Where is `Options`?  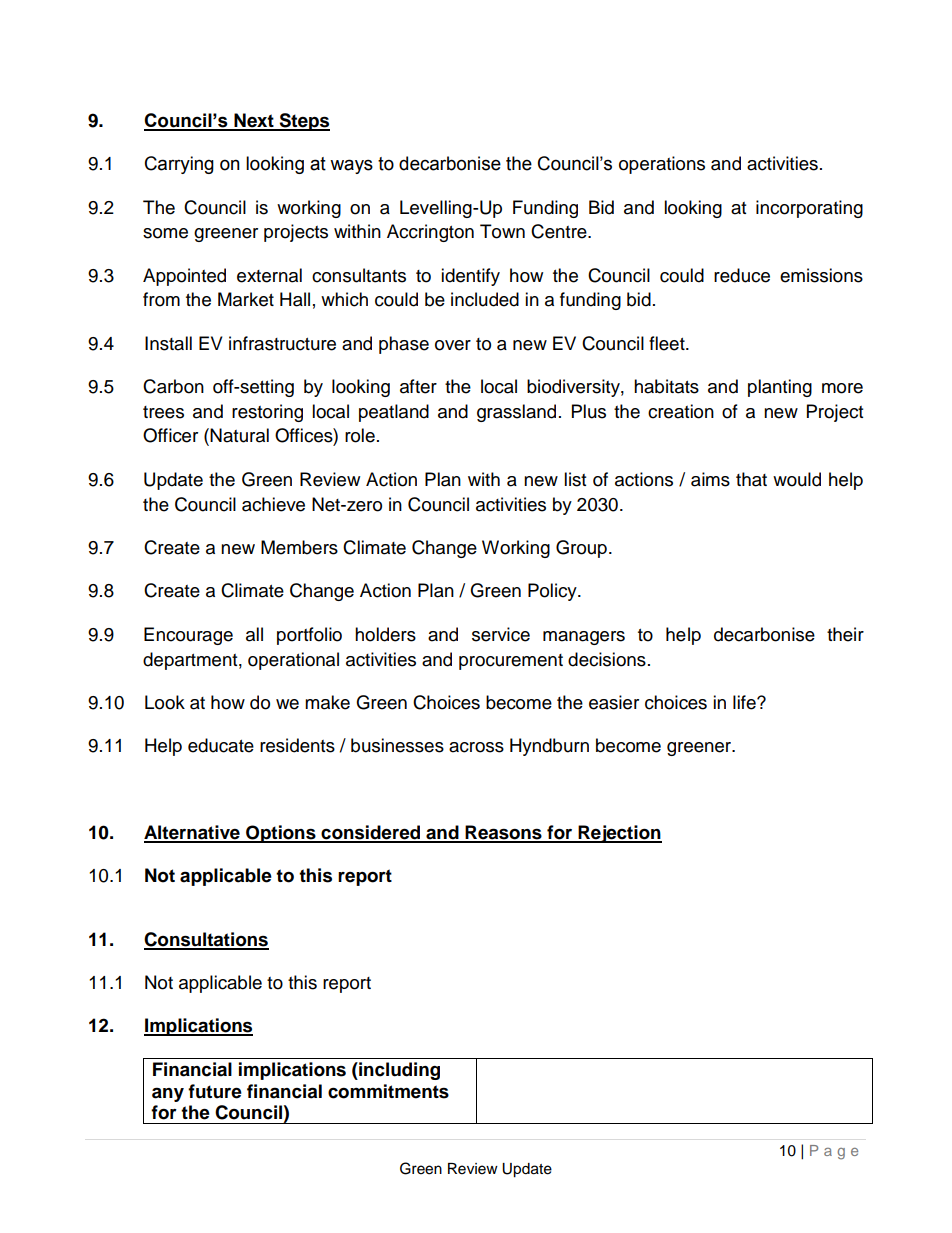
Options is located at coordinates (281, 834).
